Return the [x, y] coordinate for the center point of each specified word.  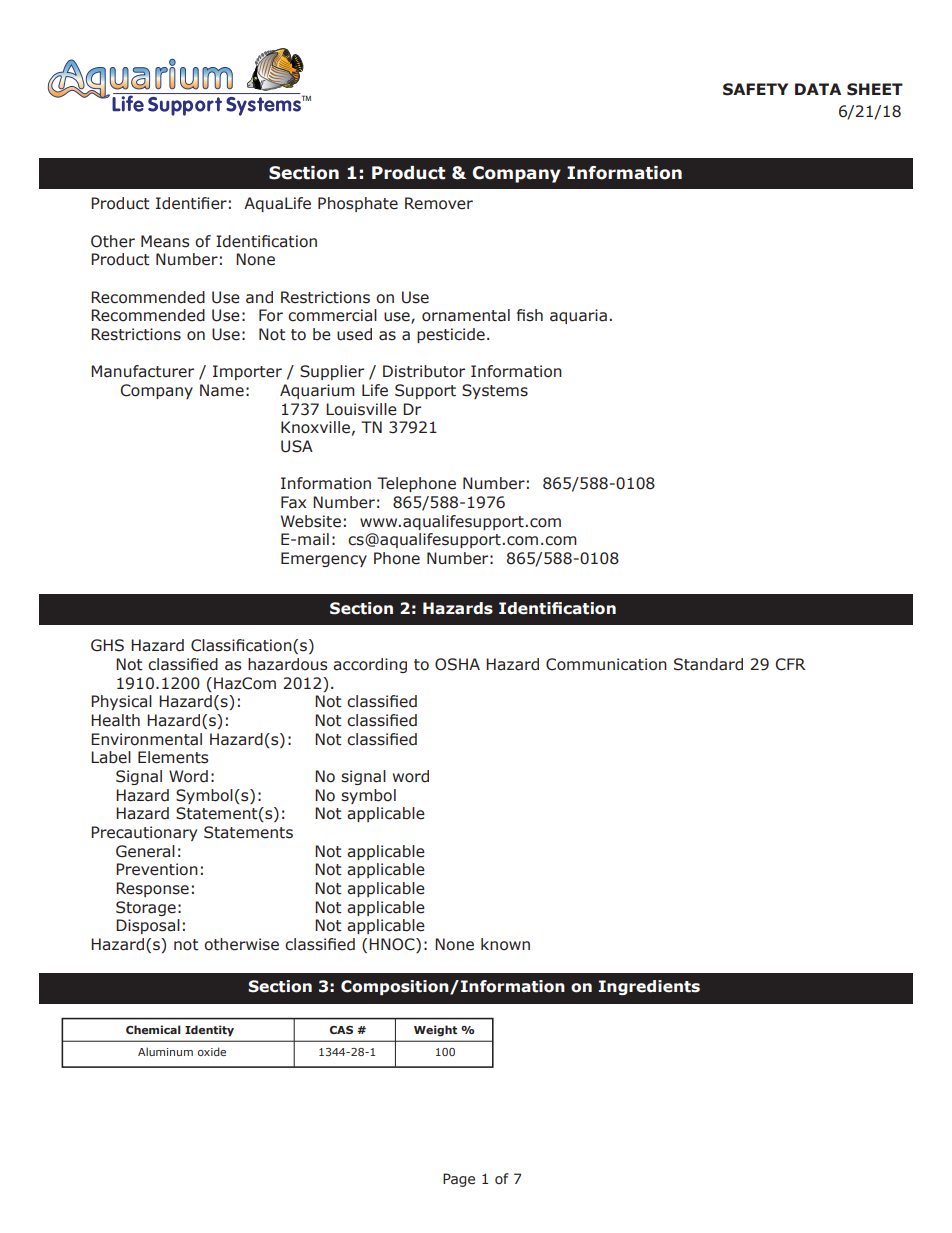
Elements [173, 757]
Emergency [324, 559]
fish [530, 315]
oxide [212, 1051]
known [505, 944]
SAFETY [755, 89]
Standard [708, 664]
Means [165, 241]
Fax [293, 502]
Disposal [148, 926]
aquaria [578, 316]
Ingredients [649, 987]
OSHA [457, 664]
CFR [790, 664]
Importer [247, 372]
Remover [439, 203]
